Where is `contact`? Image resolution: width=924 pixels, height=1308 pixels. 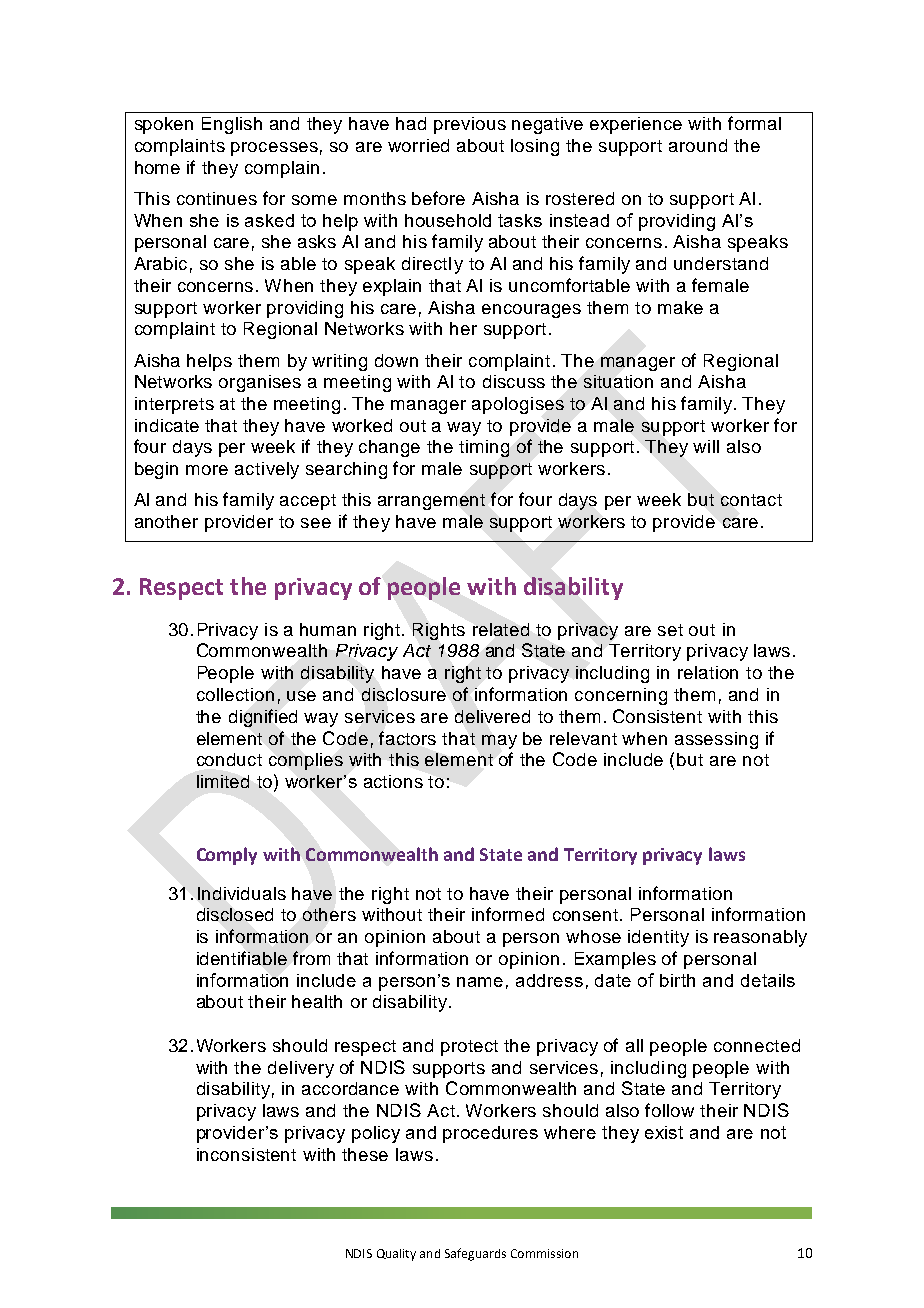 contact is located at coordinates (751, 500).
